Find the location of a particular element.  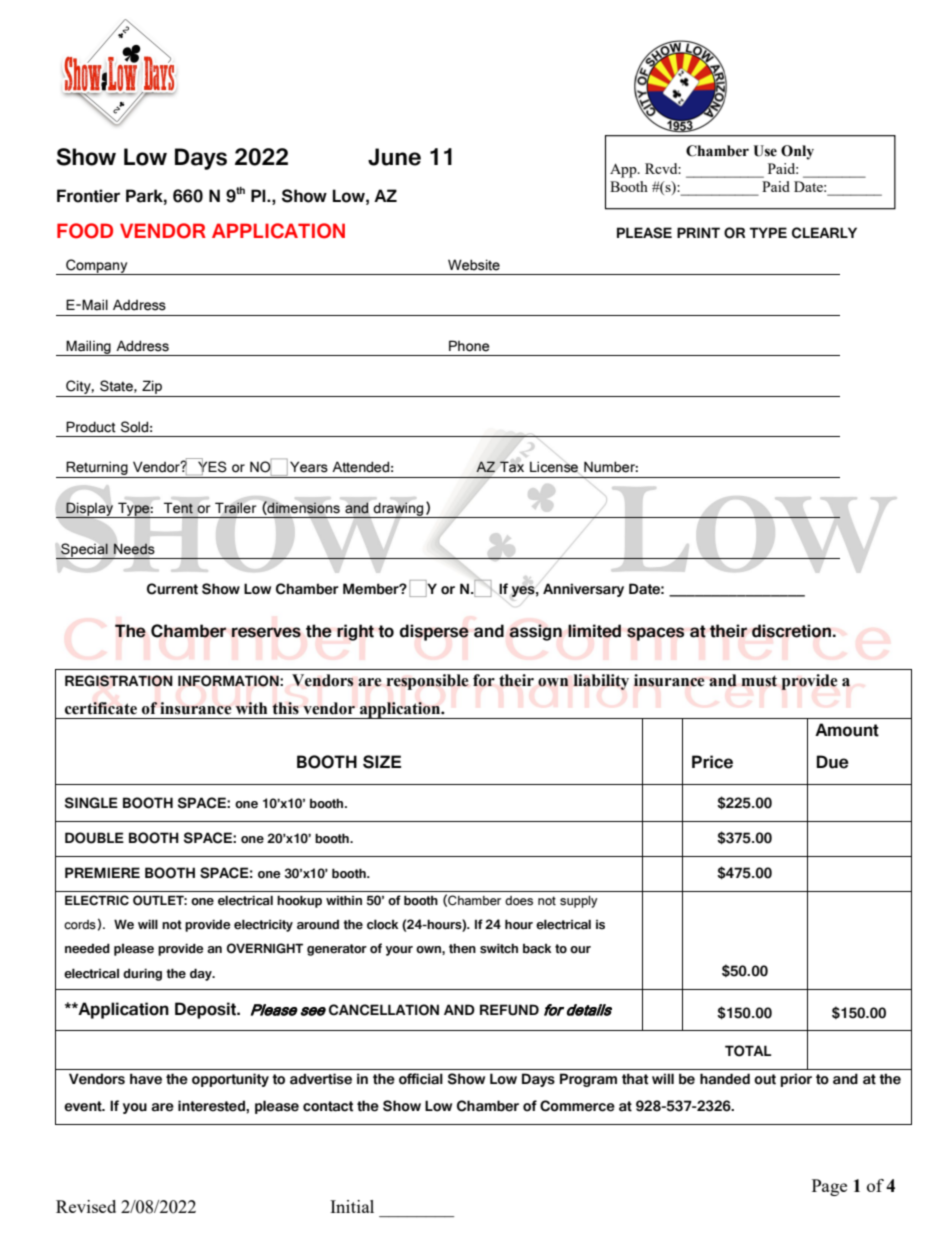

REGISTRATION is located at coordinates (119, 681).
